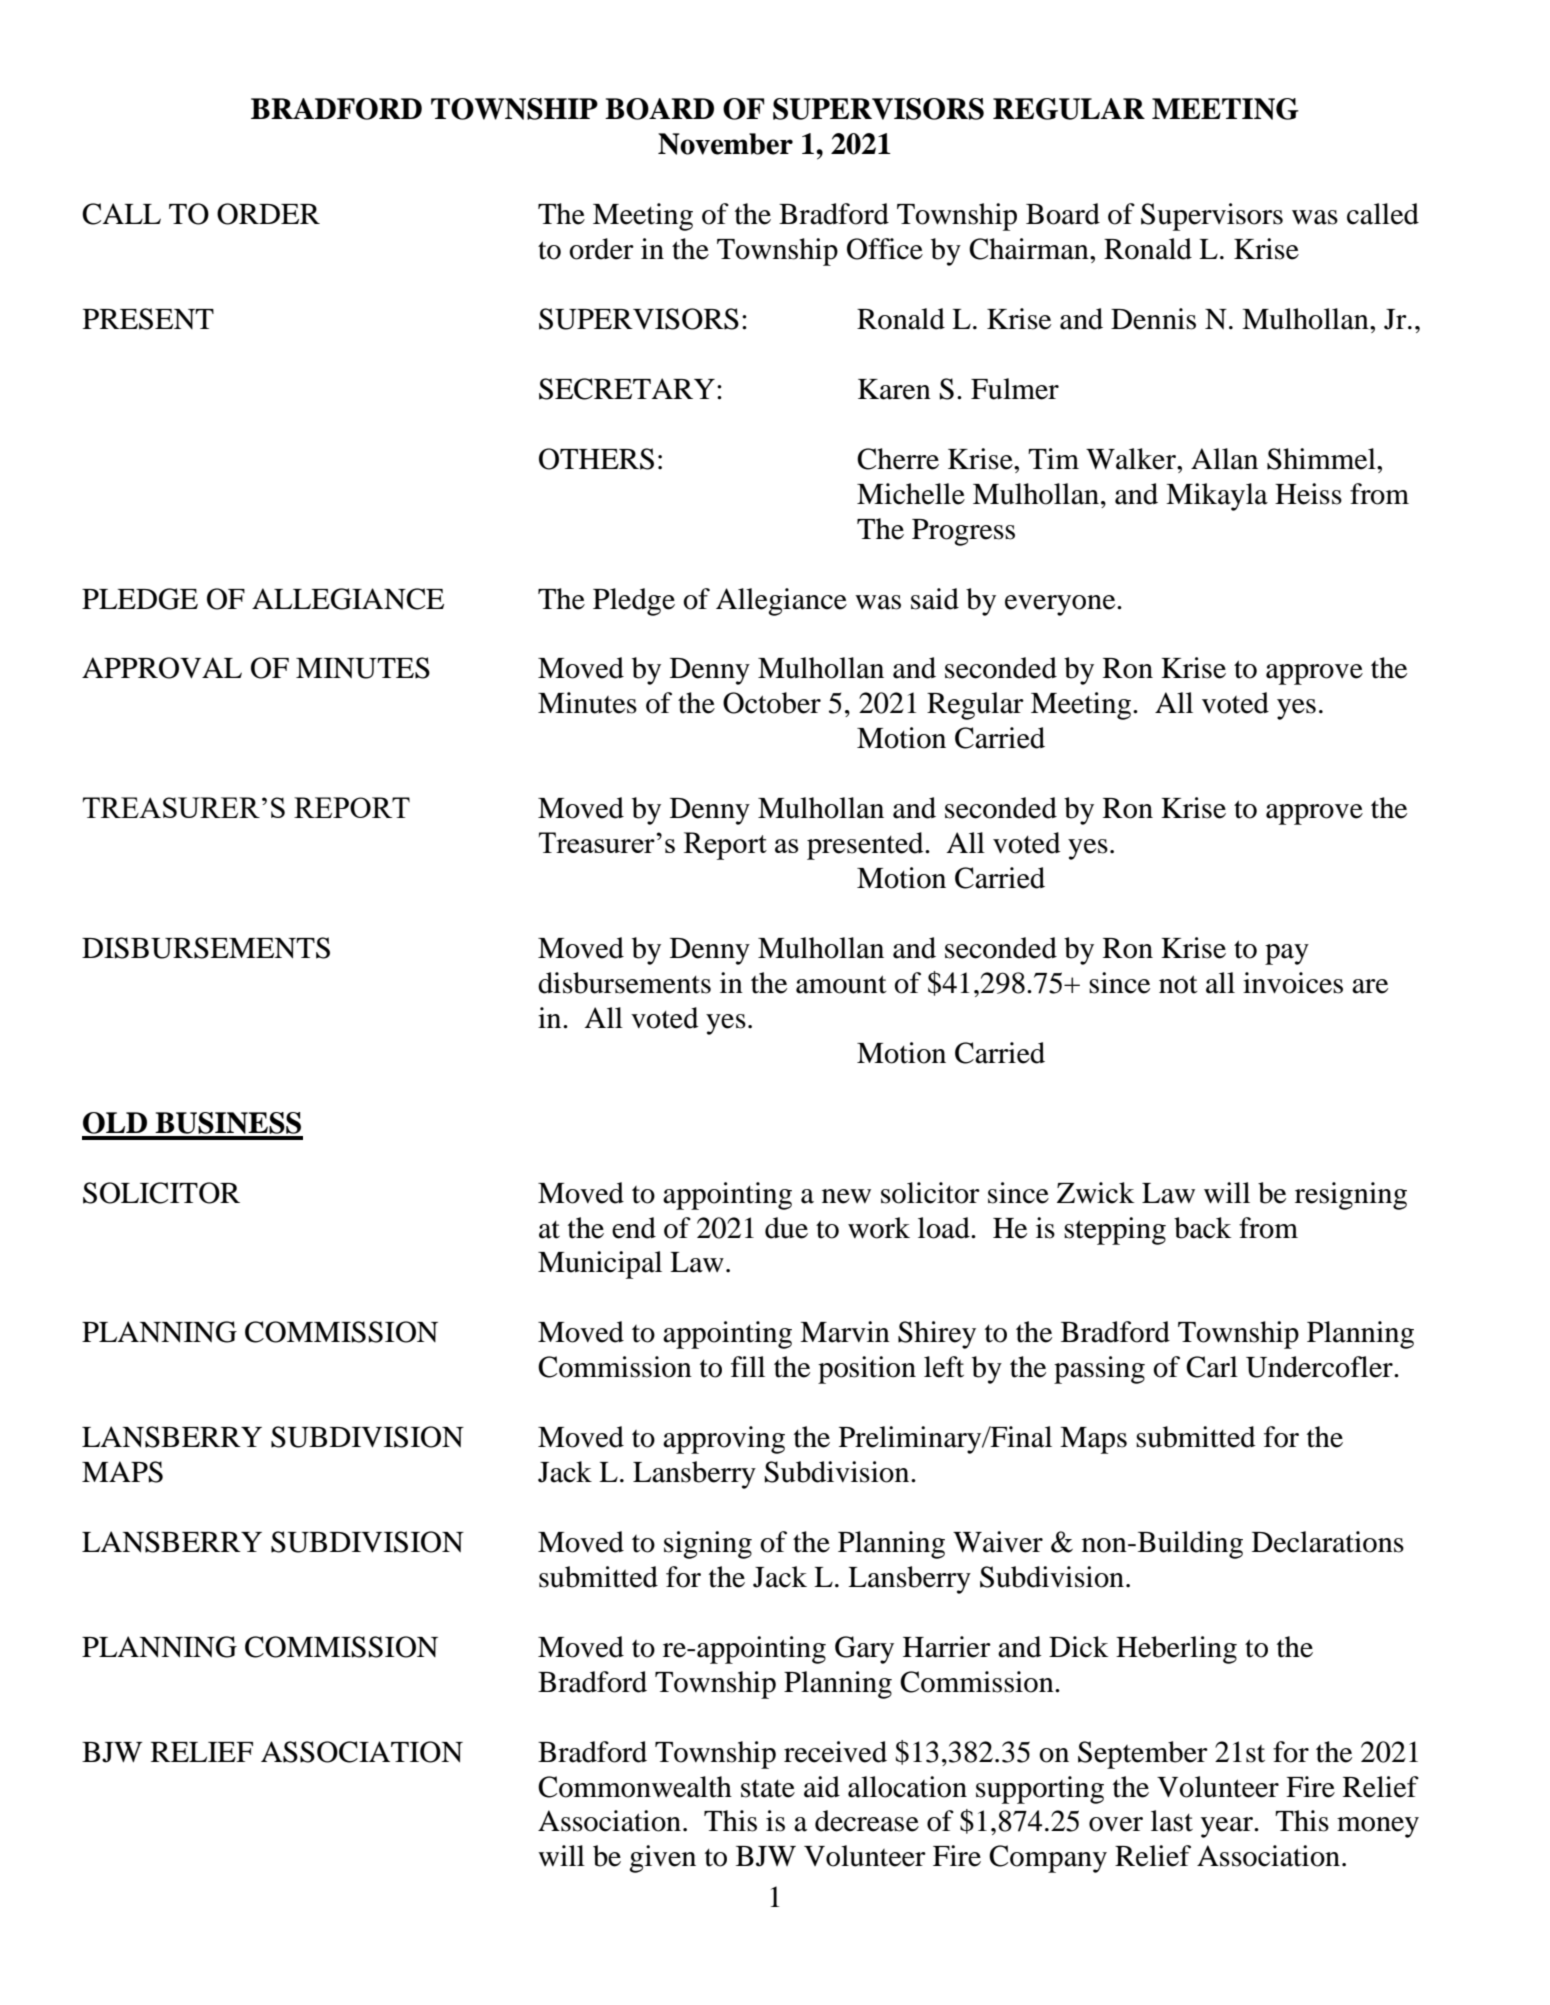 The image size is (1550, 2005). I want to click on SECRETARY, so click(627, 389).
